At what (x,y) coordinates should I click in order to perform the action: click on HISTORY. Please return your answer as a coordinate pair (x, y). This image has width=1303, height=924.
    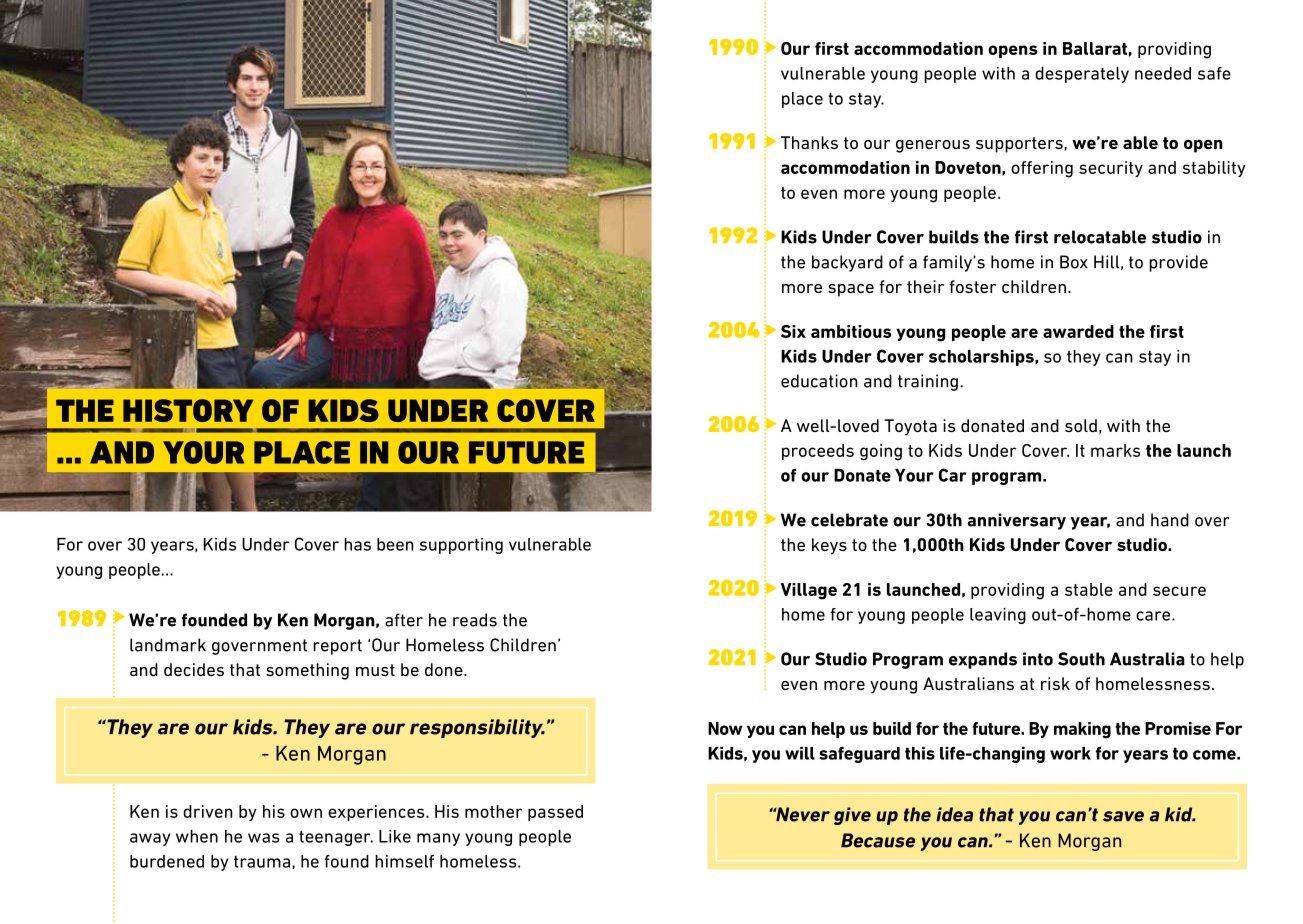
    Looking at the image, I should click on (188, 410).
